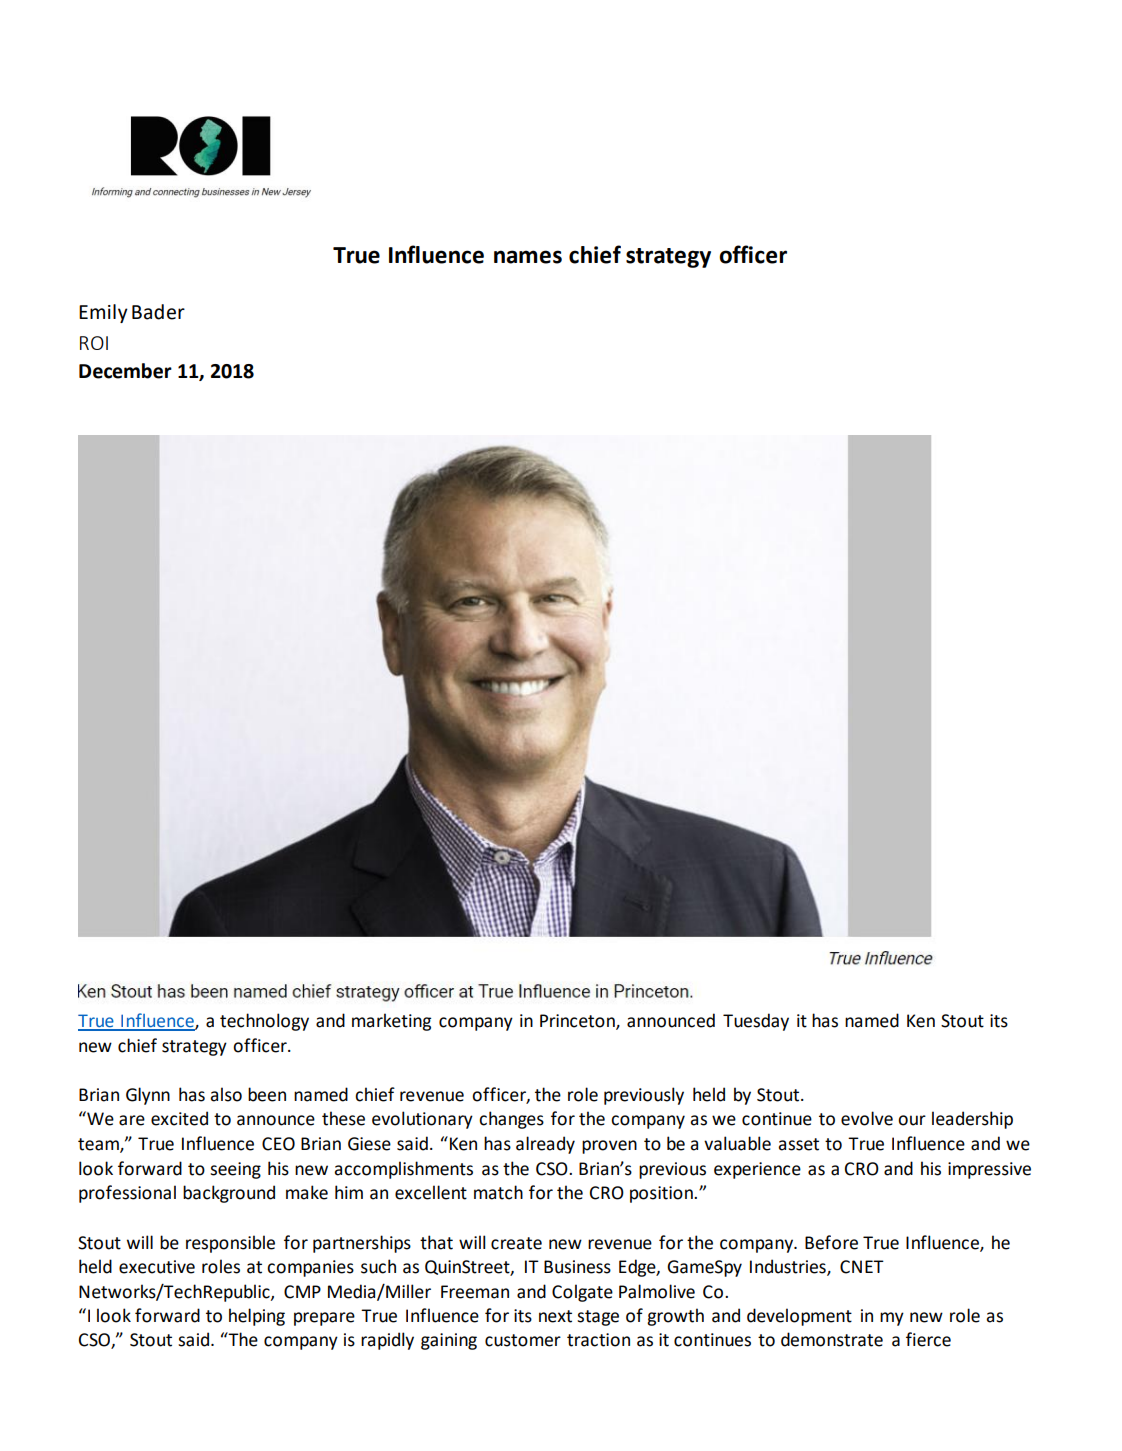 This screenshot has height=1451, width=1122. Describe the element at coordinates (912, 1120) in the screenshot. I see `our` at that location.
